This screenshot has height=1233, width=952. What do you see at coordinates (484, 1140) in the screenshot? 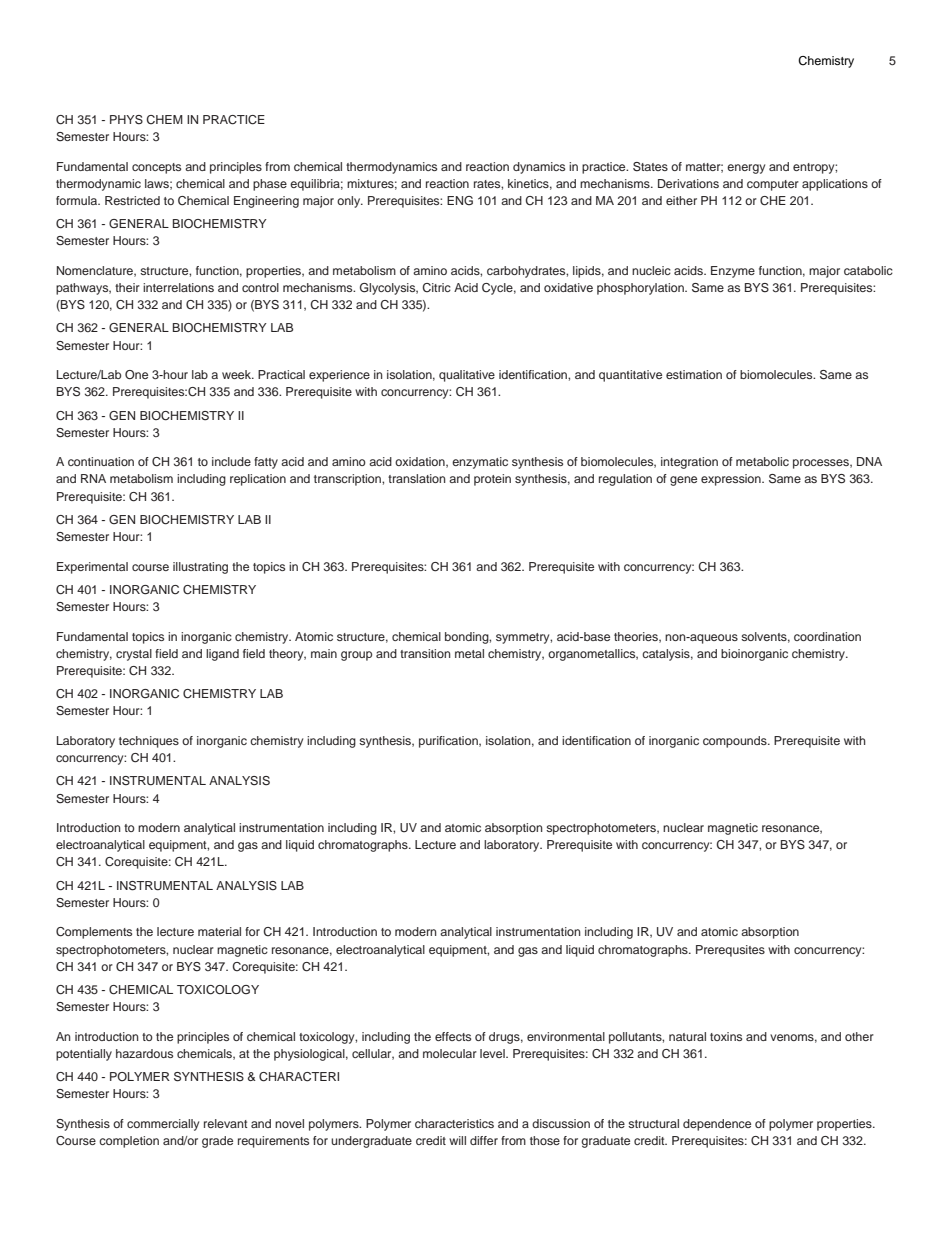
I see `differ` at bounding box center [484, 1140].
